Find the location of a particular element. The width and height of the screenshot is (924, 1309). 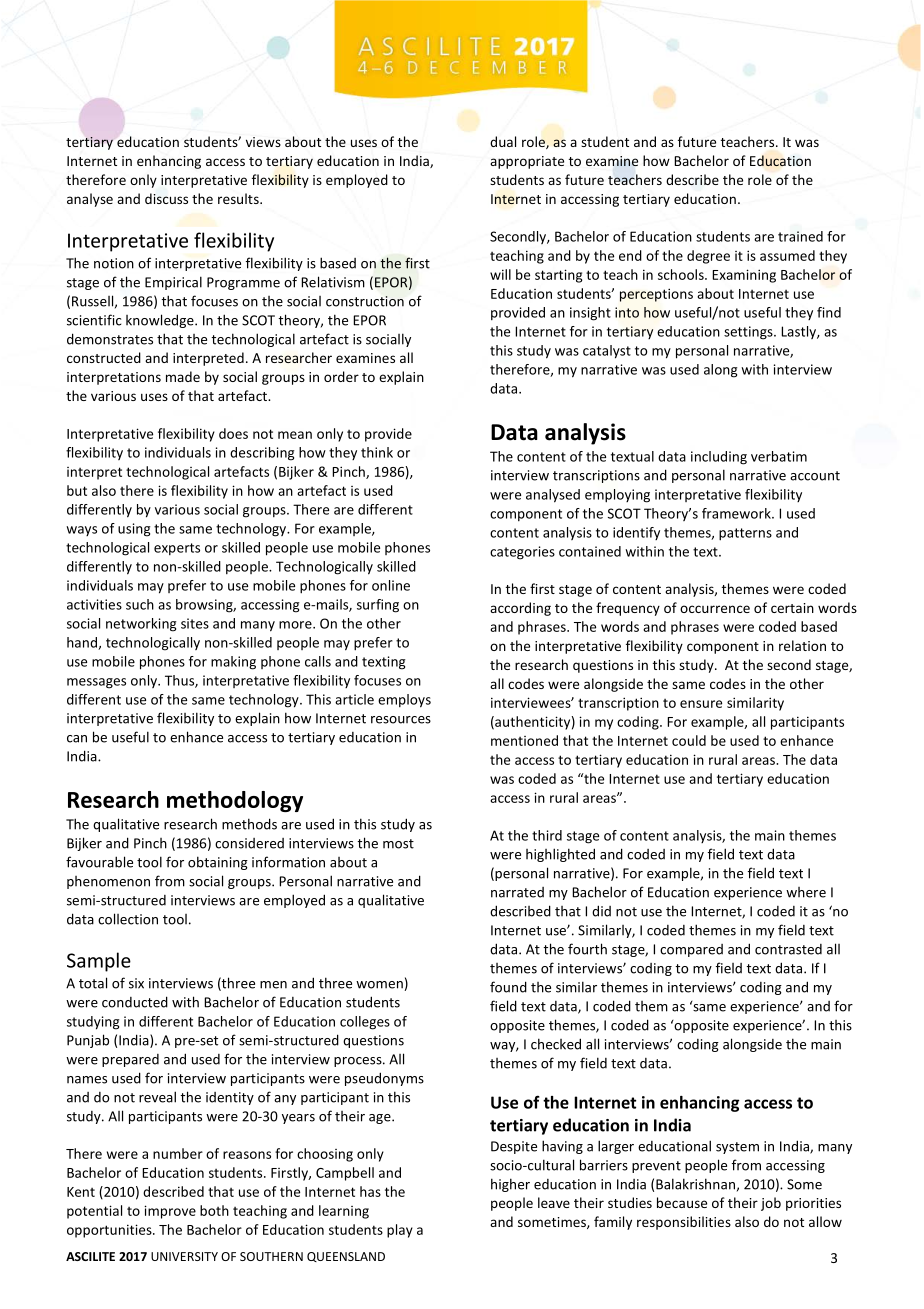

compared is located at coordinates (691, 950).
